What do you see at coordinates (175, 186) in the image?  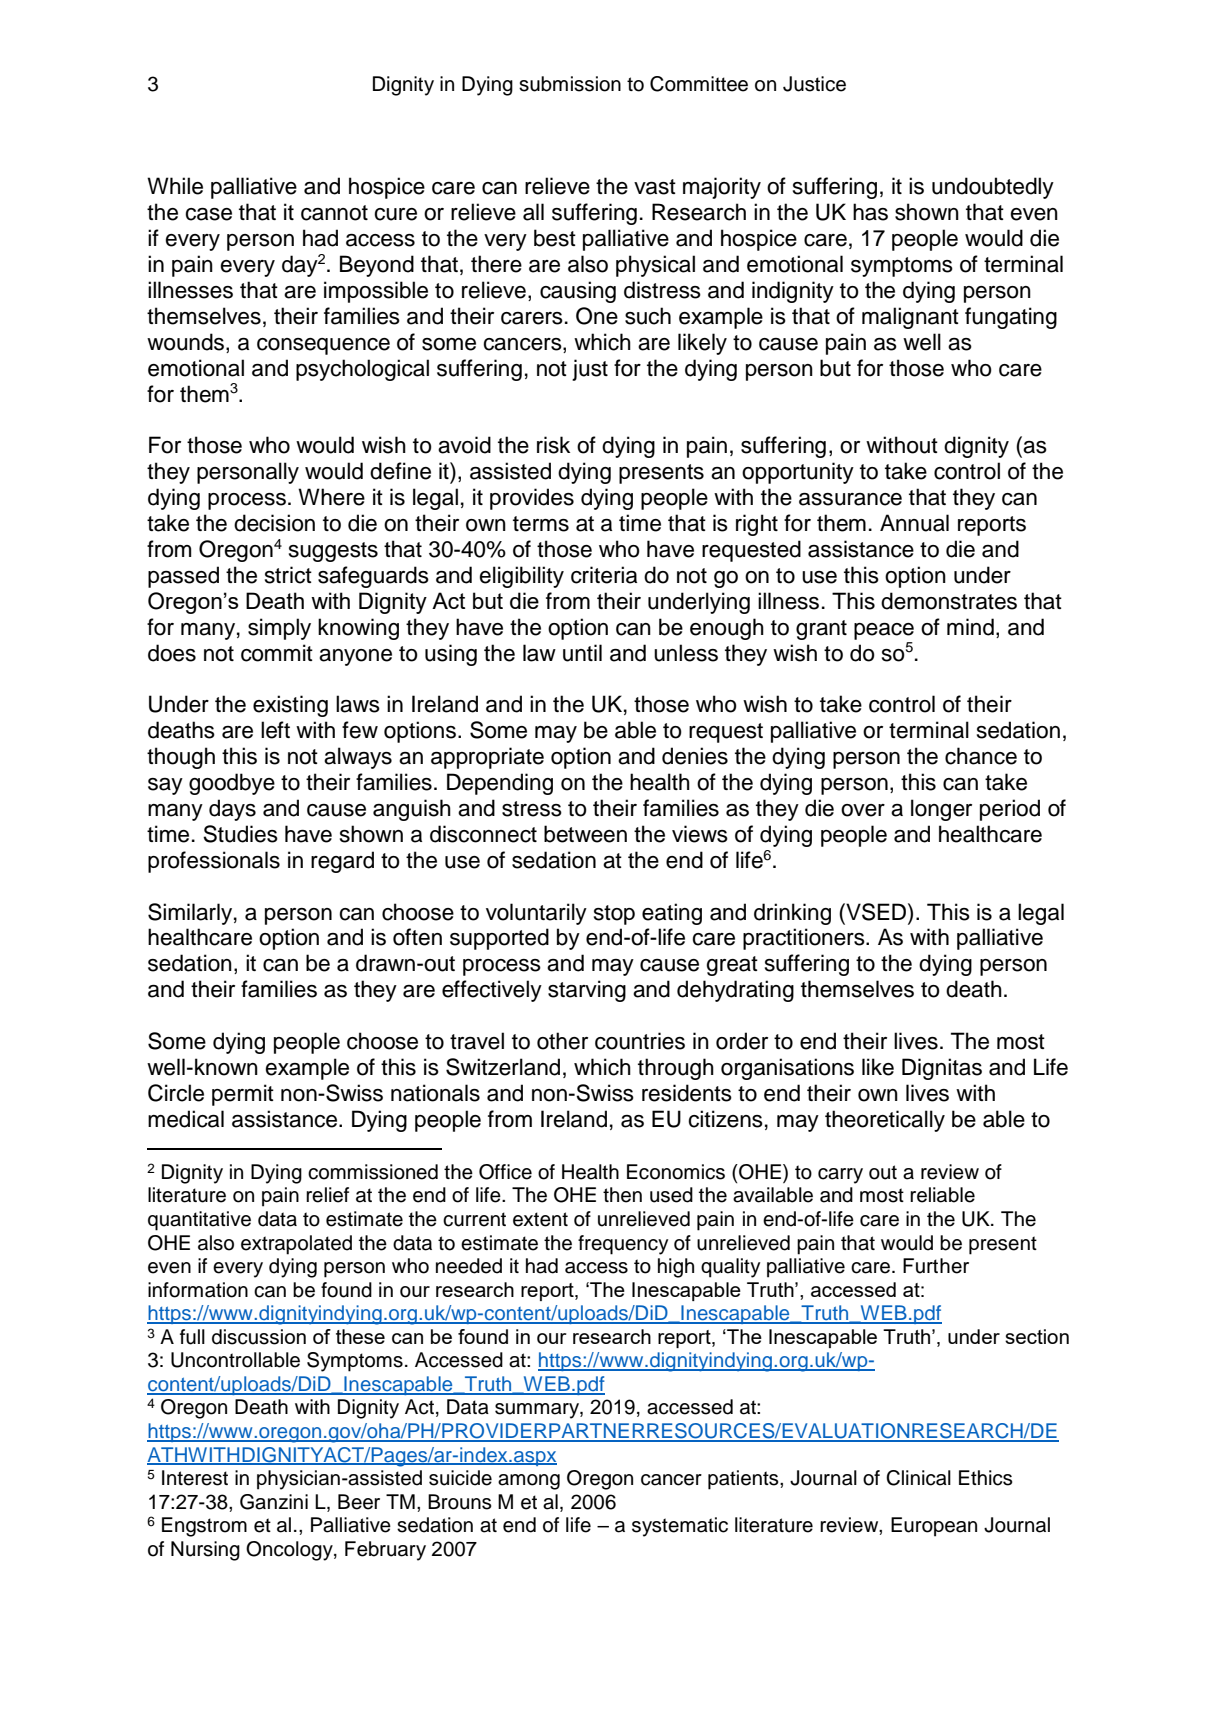 I see `While` at bounding box center [175, 186].
